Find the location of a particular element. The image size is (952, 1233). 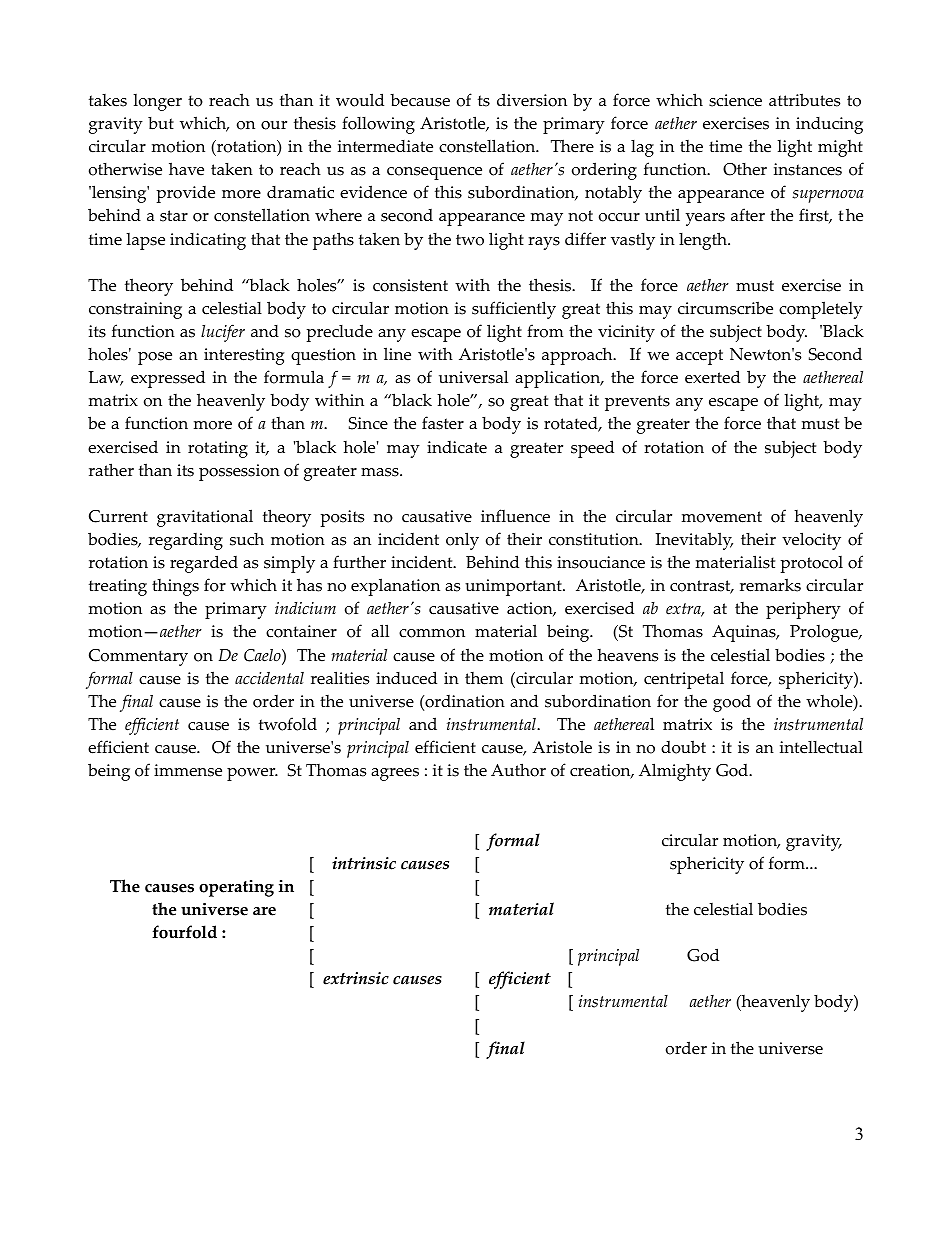

science is located at coordinates (735, 100).
